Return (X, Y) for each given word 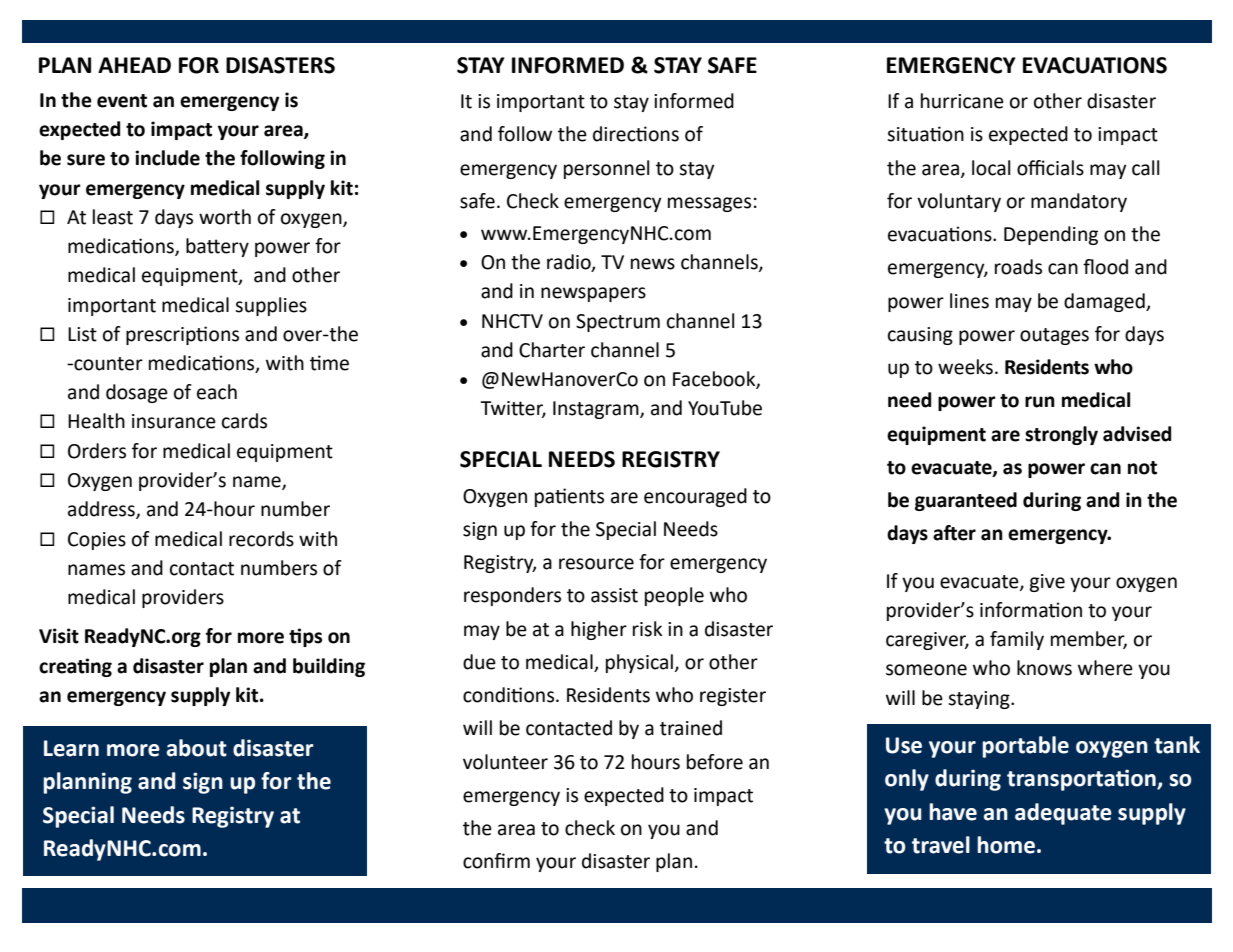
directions (636, 134)
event (122, 101)
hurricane (962, 101)
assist (614, 595)
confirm (496, 861)
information (1031, 610)
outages (1054, 336)
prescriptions (182, 335)
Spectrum (618, 323)
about (197, 748)
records (261, 539)
